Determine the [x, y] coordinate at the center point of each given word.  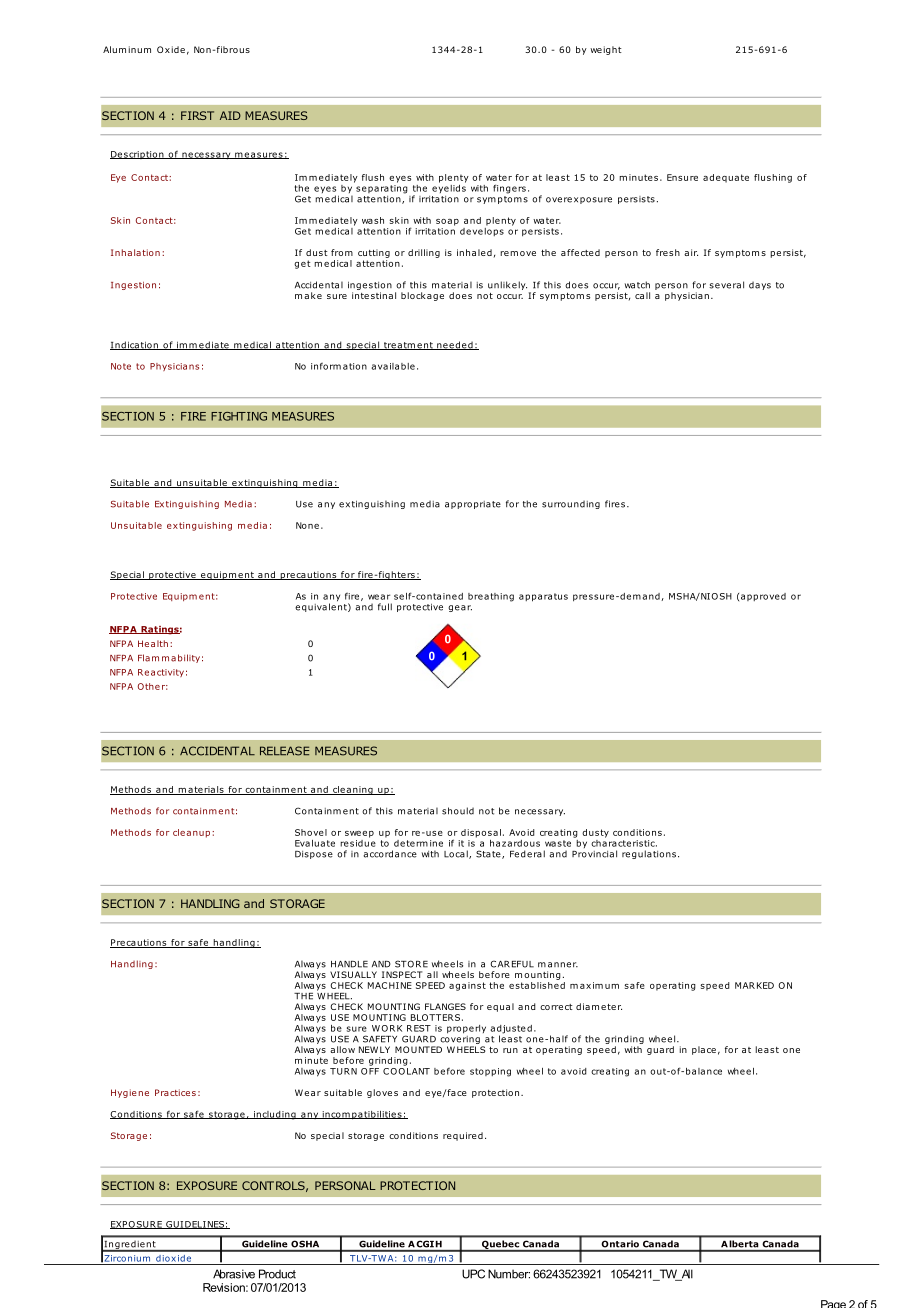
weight [606, 50]
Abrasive [234, 1274]
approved [763, 597]
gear [460, 608]
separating [382, 189]
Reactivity [161, 673]
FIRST [197, 115]
